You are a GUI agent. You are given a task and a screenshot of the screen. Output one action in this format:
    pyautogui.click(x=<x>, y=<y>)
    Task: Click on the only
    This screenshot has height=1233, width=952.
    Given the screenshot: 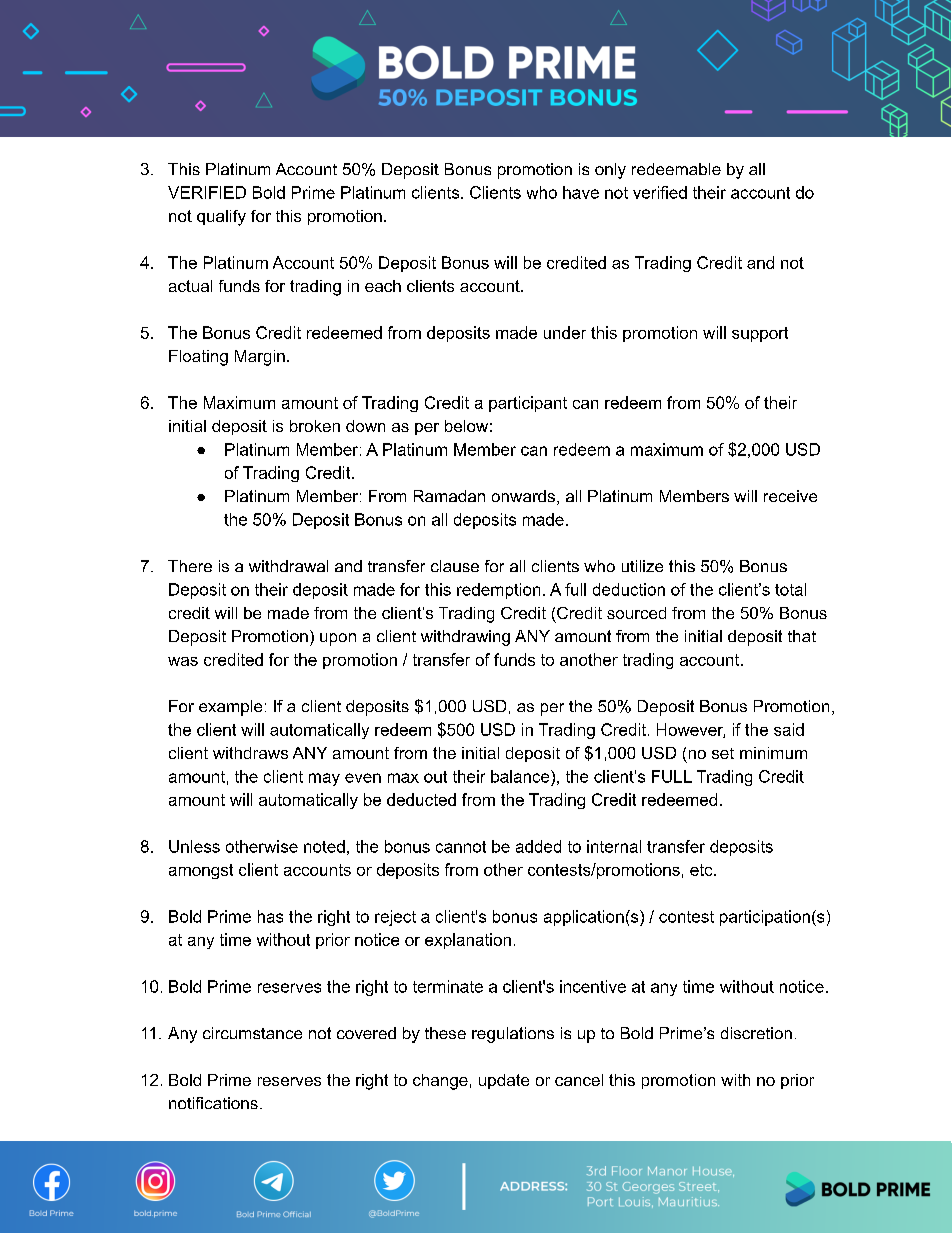 What is the action you would take?
    pyautogui.click(x=610, y=171)
